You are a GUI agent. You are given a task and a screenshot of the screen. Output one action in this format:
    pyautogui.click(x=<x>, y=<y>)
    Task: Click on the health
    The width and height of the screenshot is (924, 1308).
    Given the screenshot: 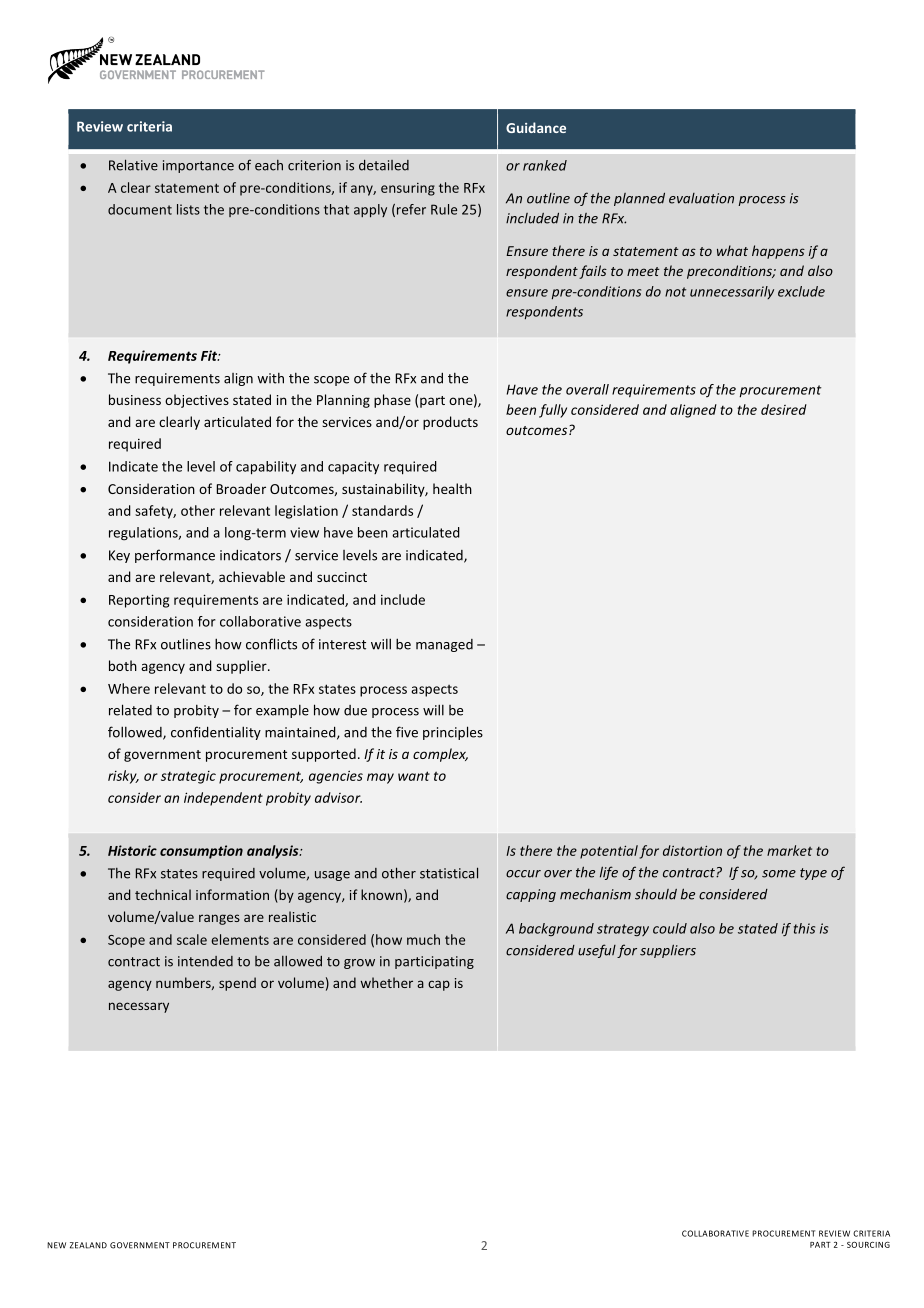 What is the action you would take?
    pyautogui.click(x=452, y=488)
